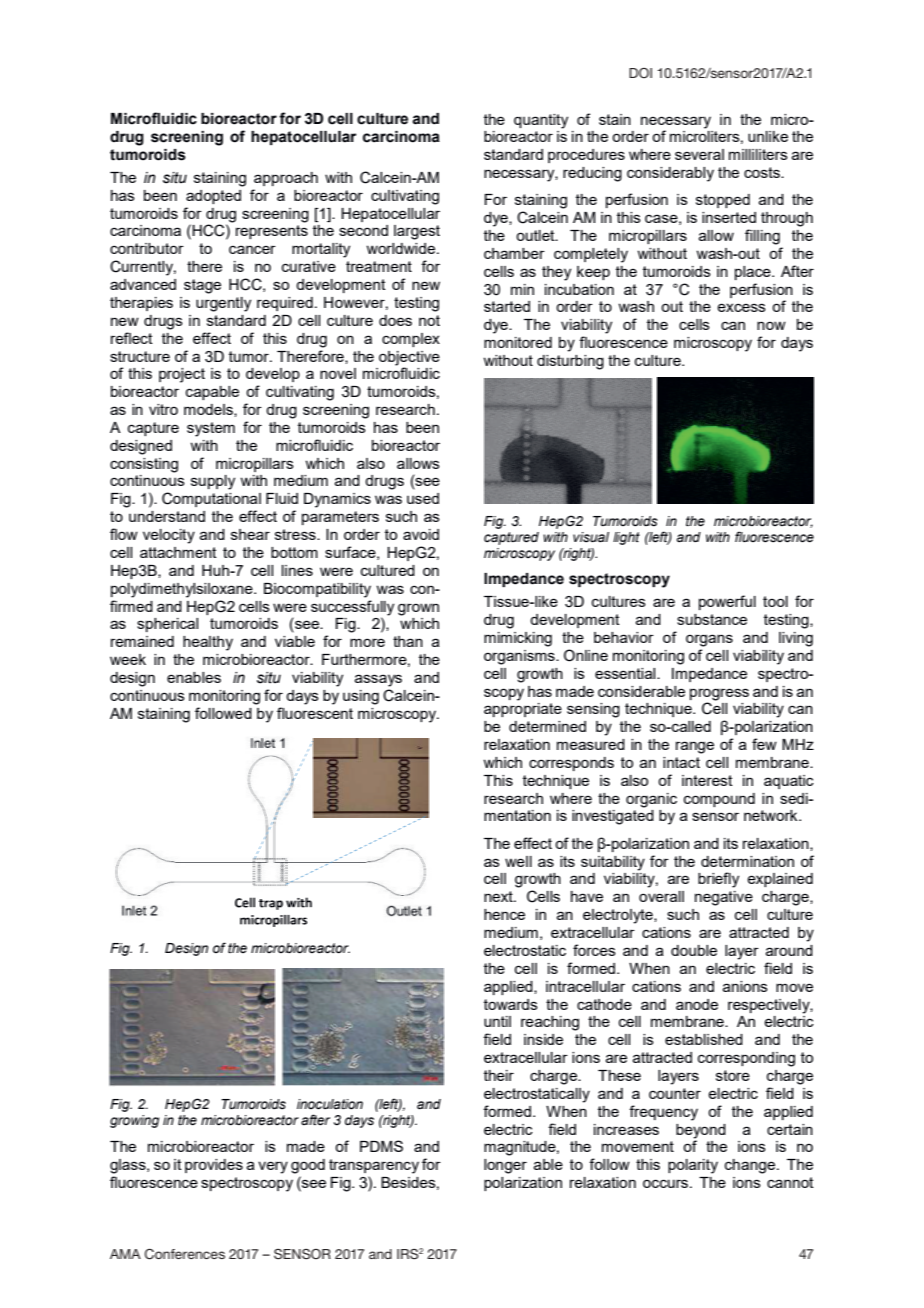  I want to click on than, so click(408, 641).
